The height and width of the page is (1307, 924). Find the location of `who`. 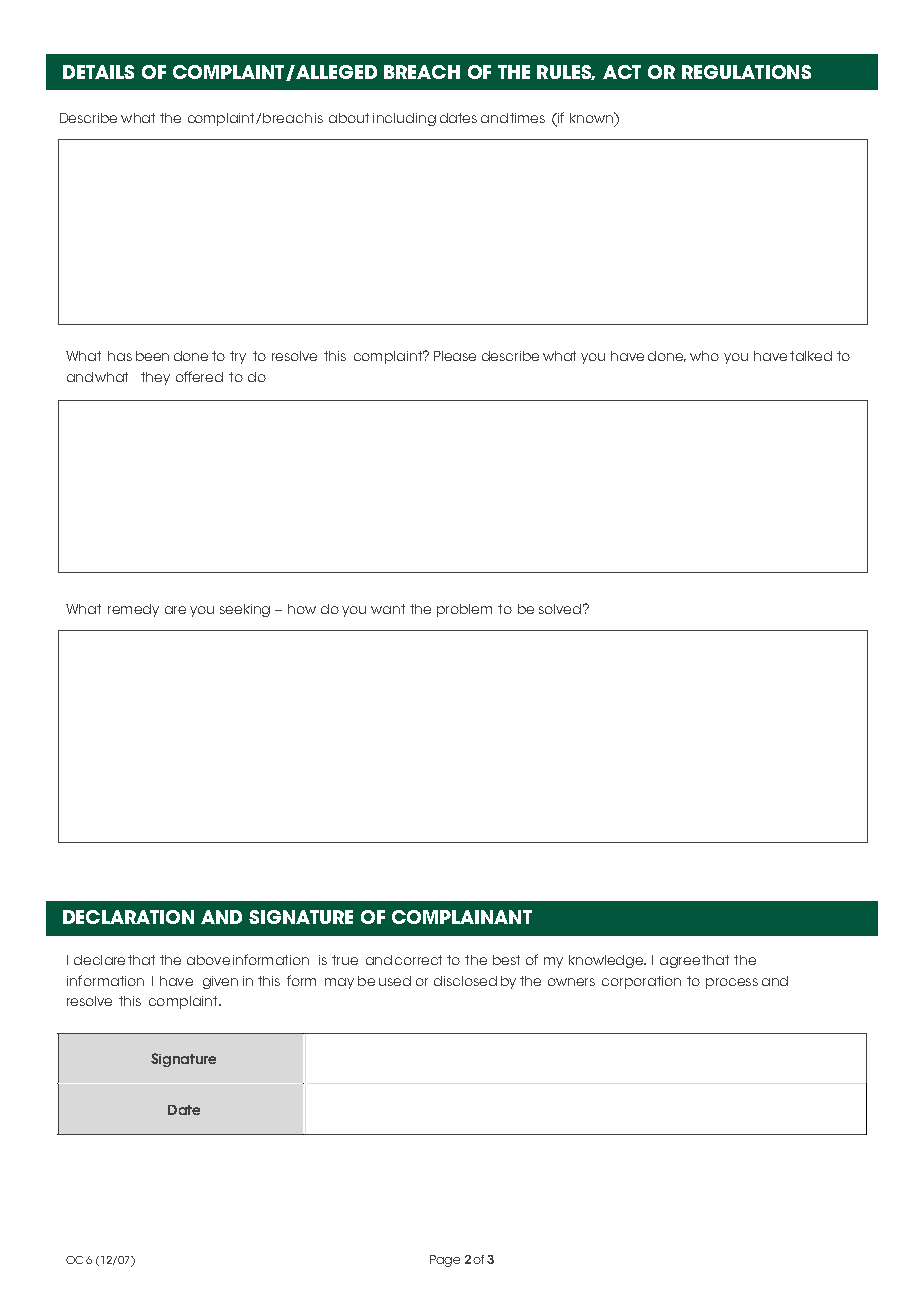

who is located at coordinates (704, 356).
